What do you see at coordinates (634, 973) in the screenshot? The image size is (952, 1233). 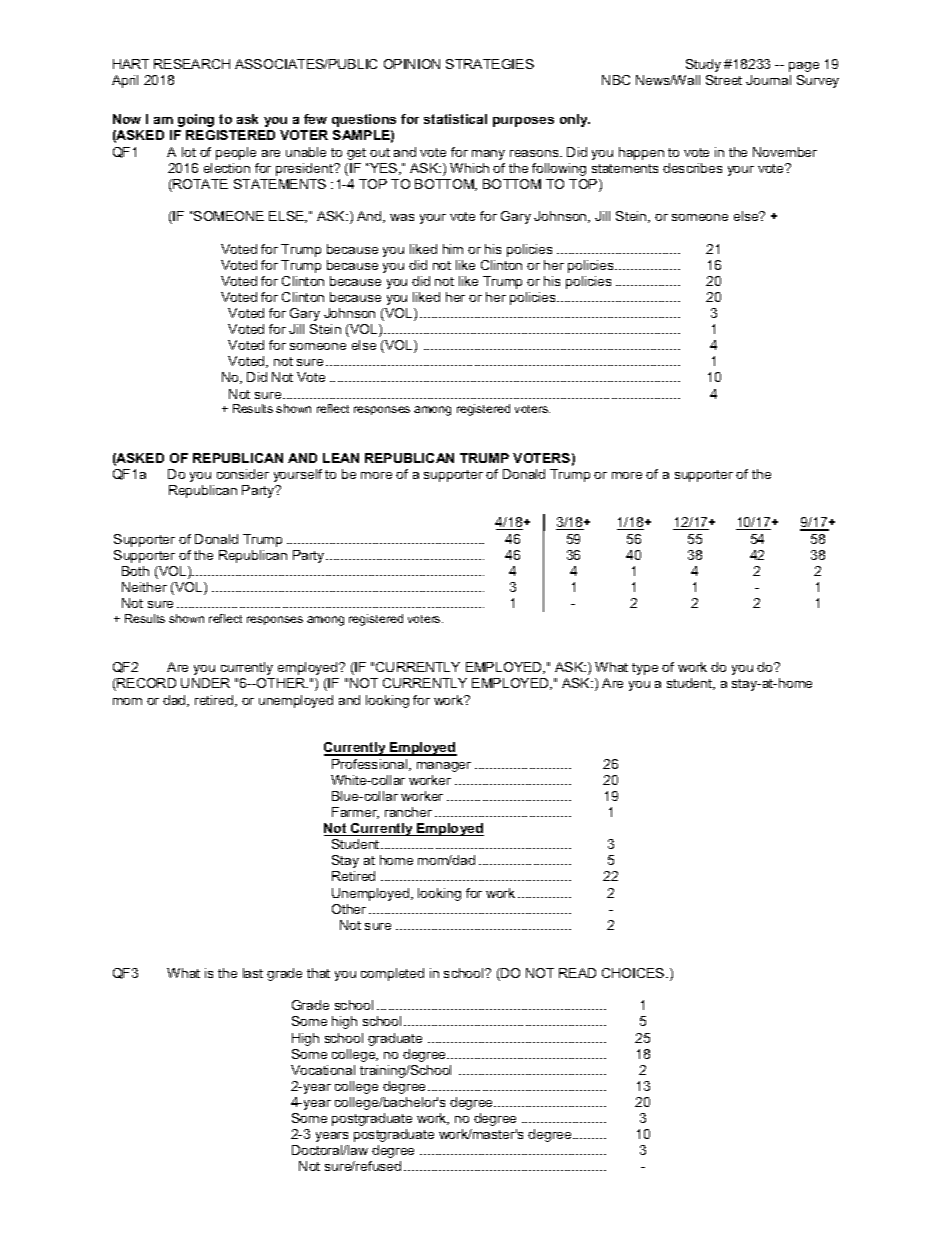 I see `CHOICES` at bounding box center [634, 973].
